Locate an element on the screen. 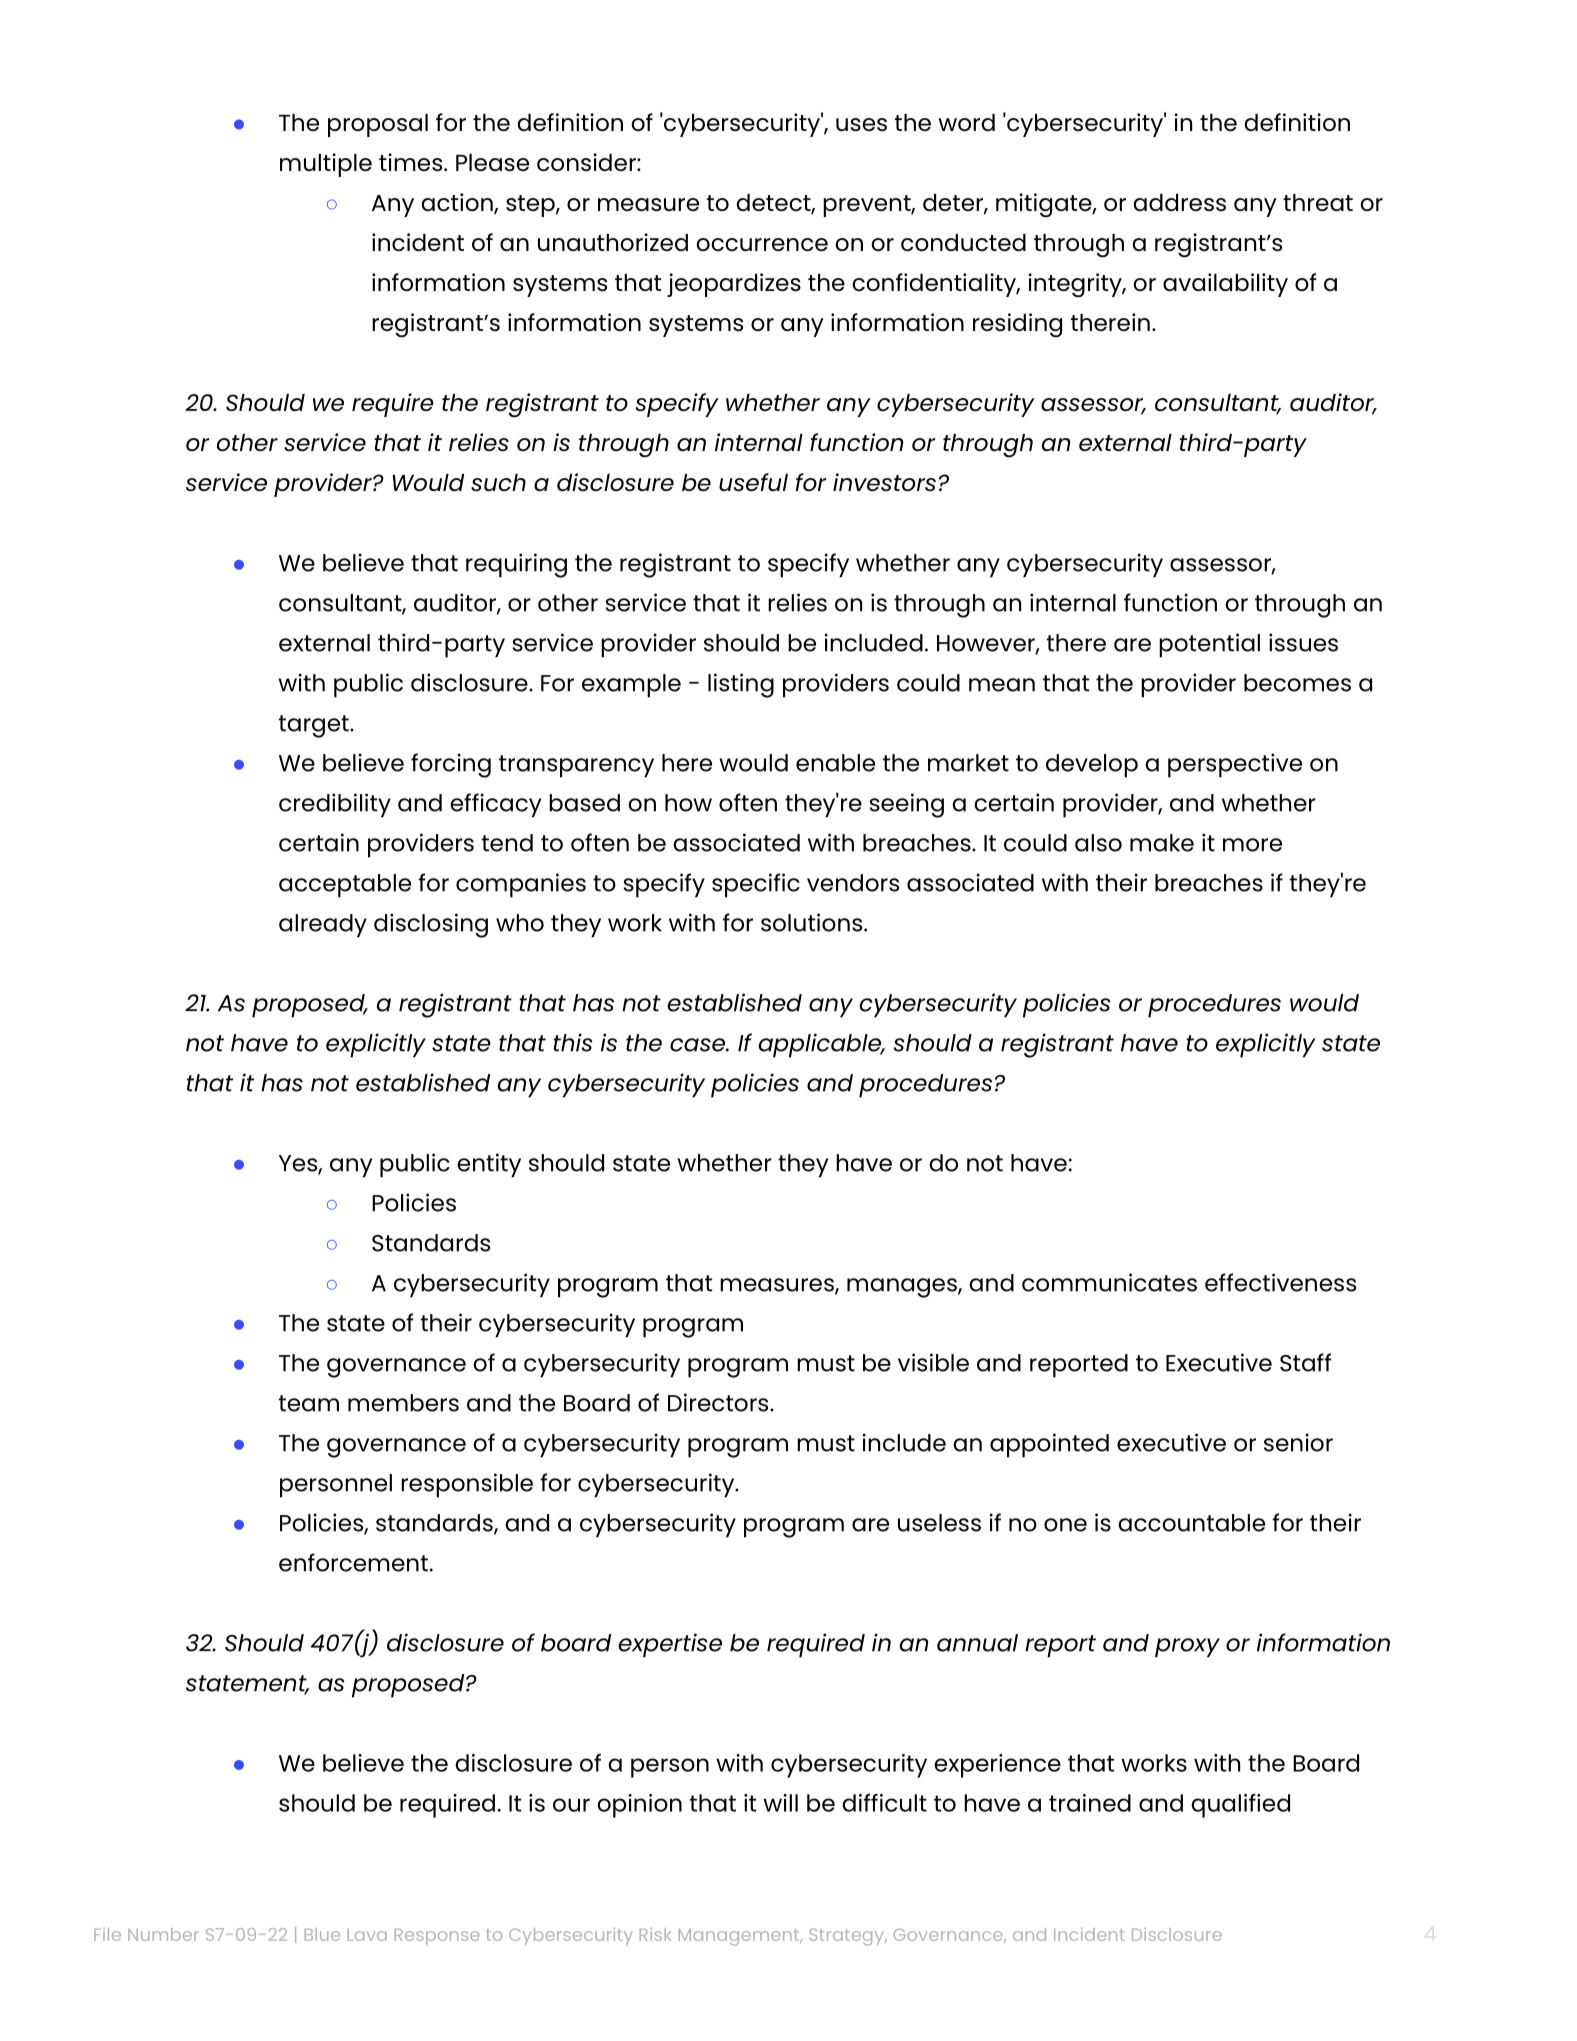  entity is located at coordinates (489, 1165).
